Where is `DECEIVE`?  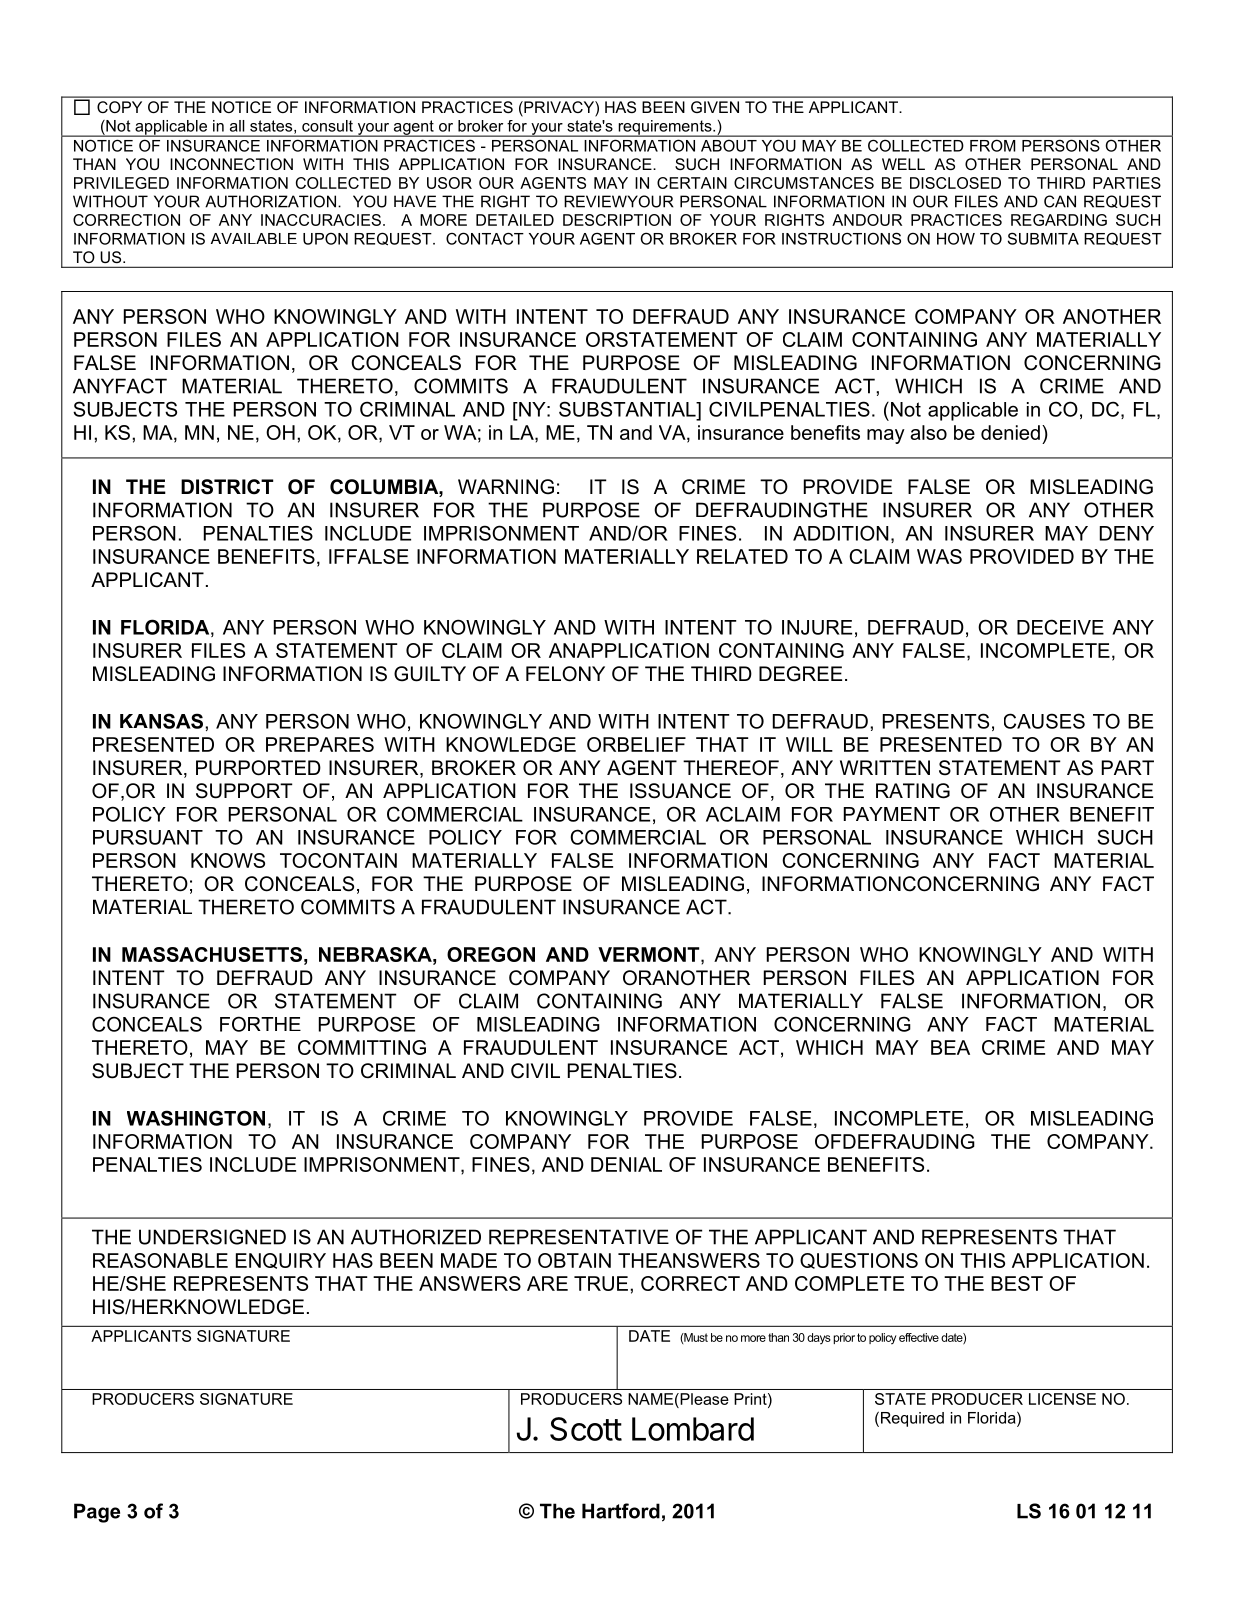 DECEIVE is located at coordinates (1060, 627).
